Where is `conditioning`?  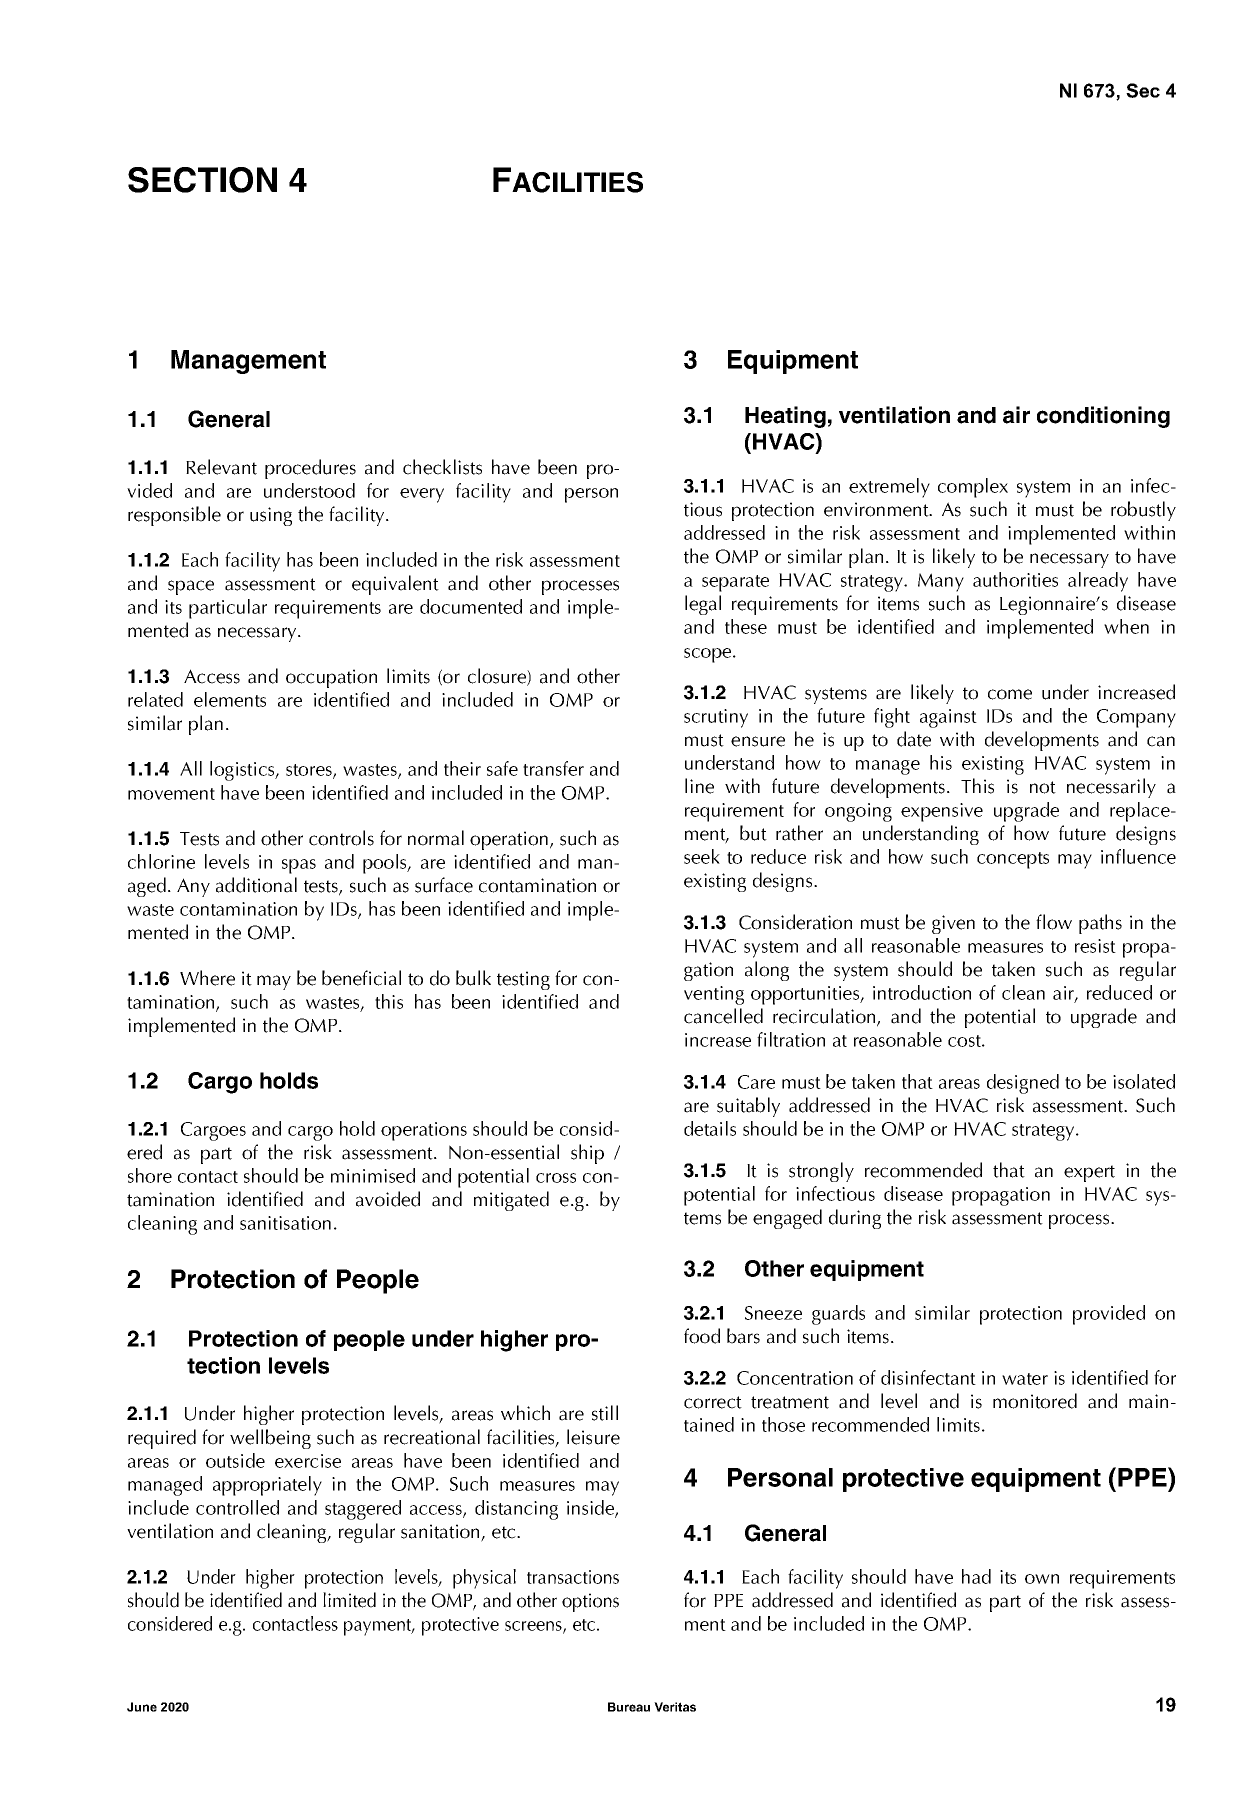
conditioning is located at coordinates (1103, 417).
